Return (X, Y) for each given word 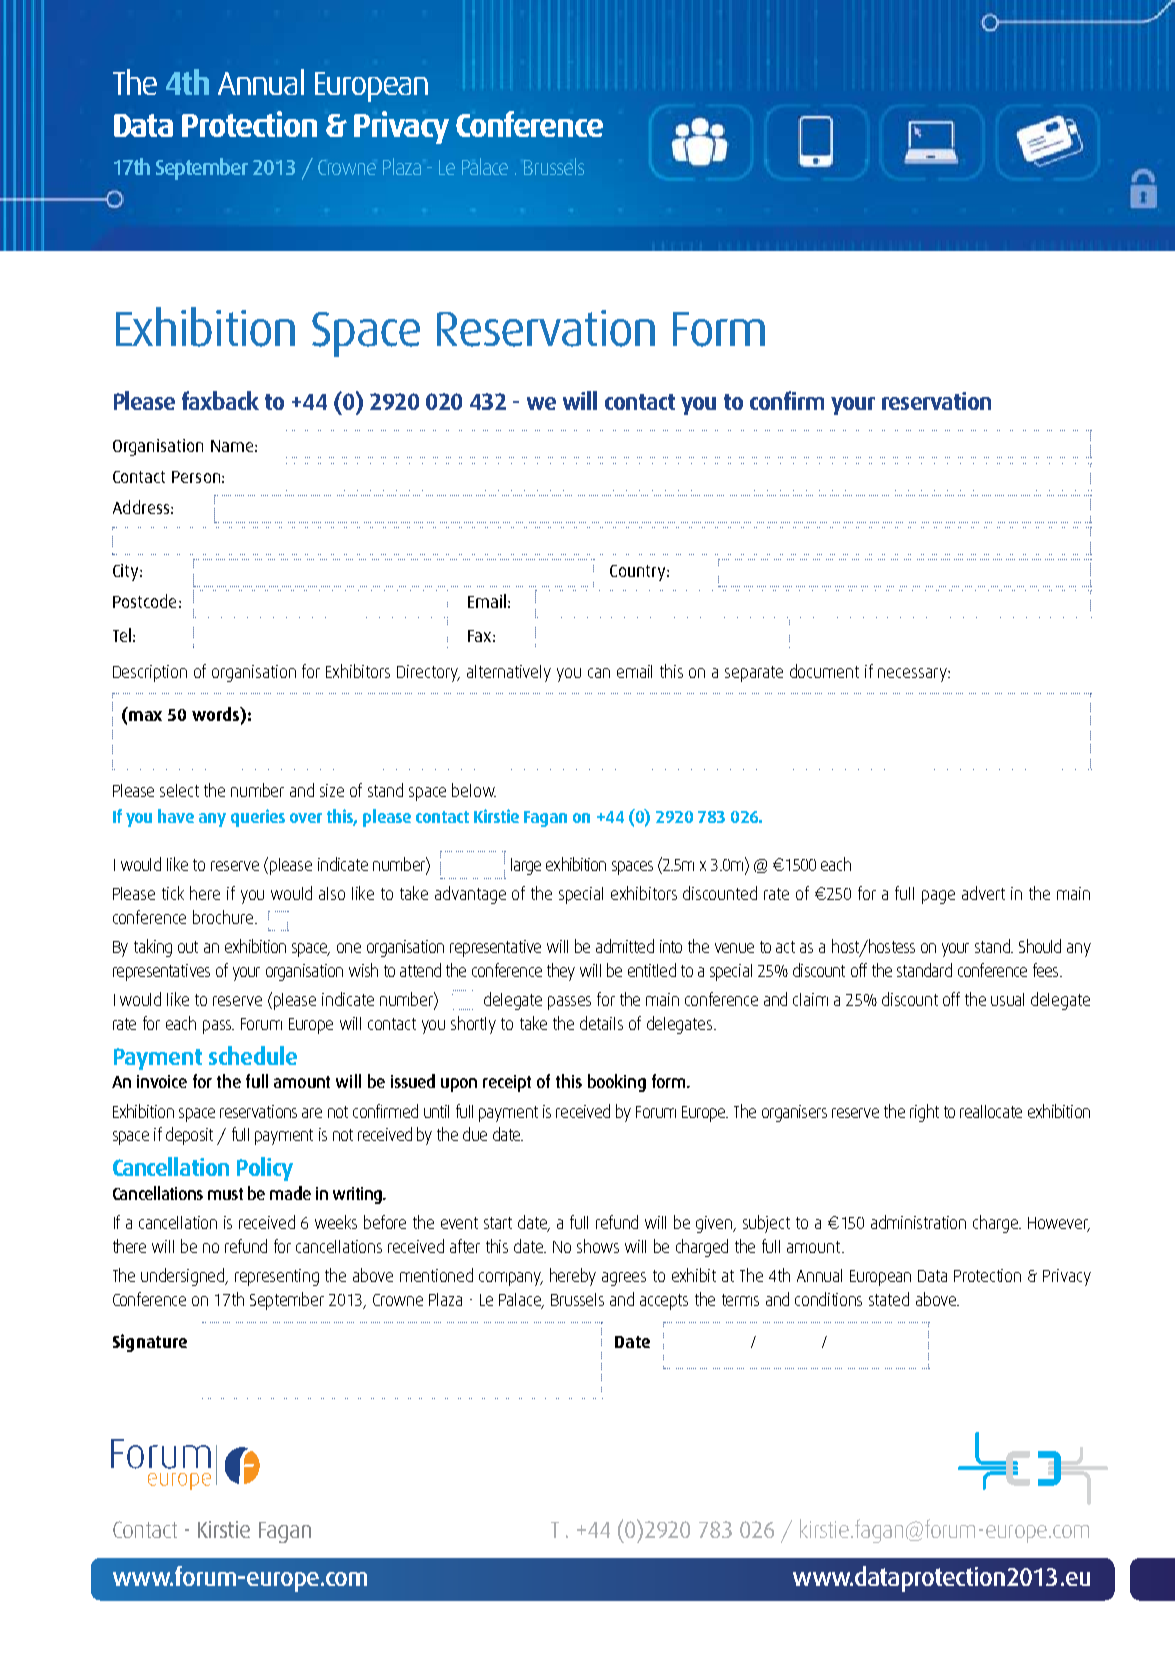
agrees (624, 1279)
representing (277, 1277)
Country (639, 573)
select (179, 790)
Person (196, 477)
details (601, 1023)
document (824, 671)
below (474, 790)
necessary (913, 675)
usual (1007, 999)
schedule (253, 1055)
